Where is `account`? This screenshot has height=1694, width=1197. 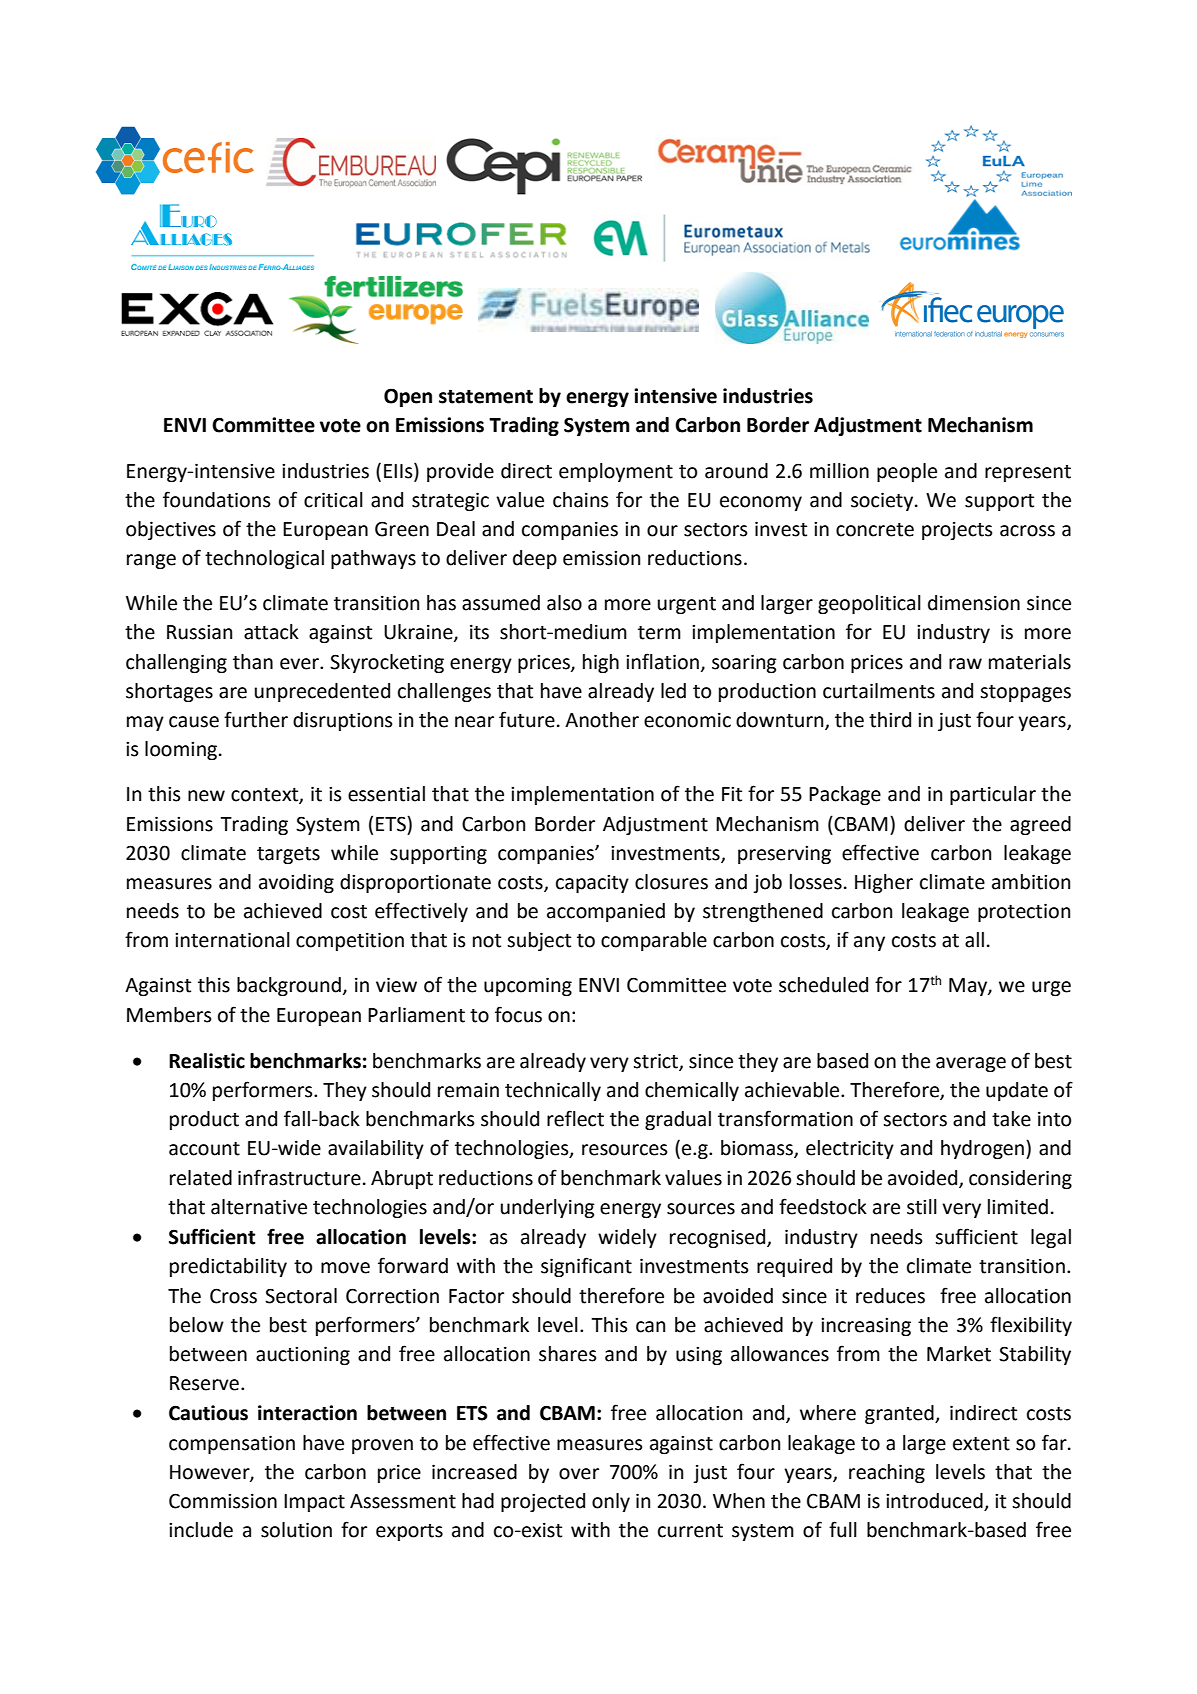
account is located at coordinates (204, 1149).
